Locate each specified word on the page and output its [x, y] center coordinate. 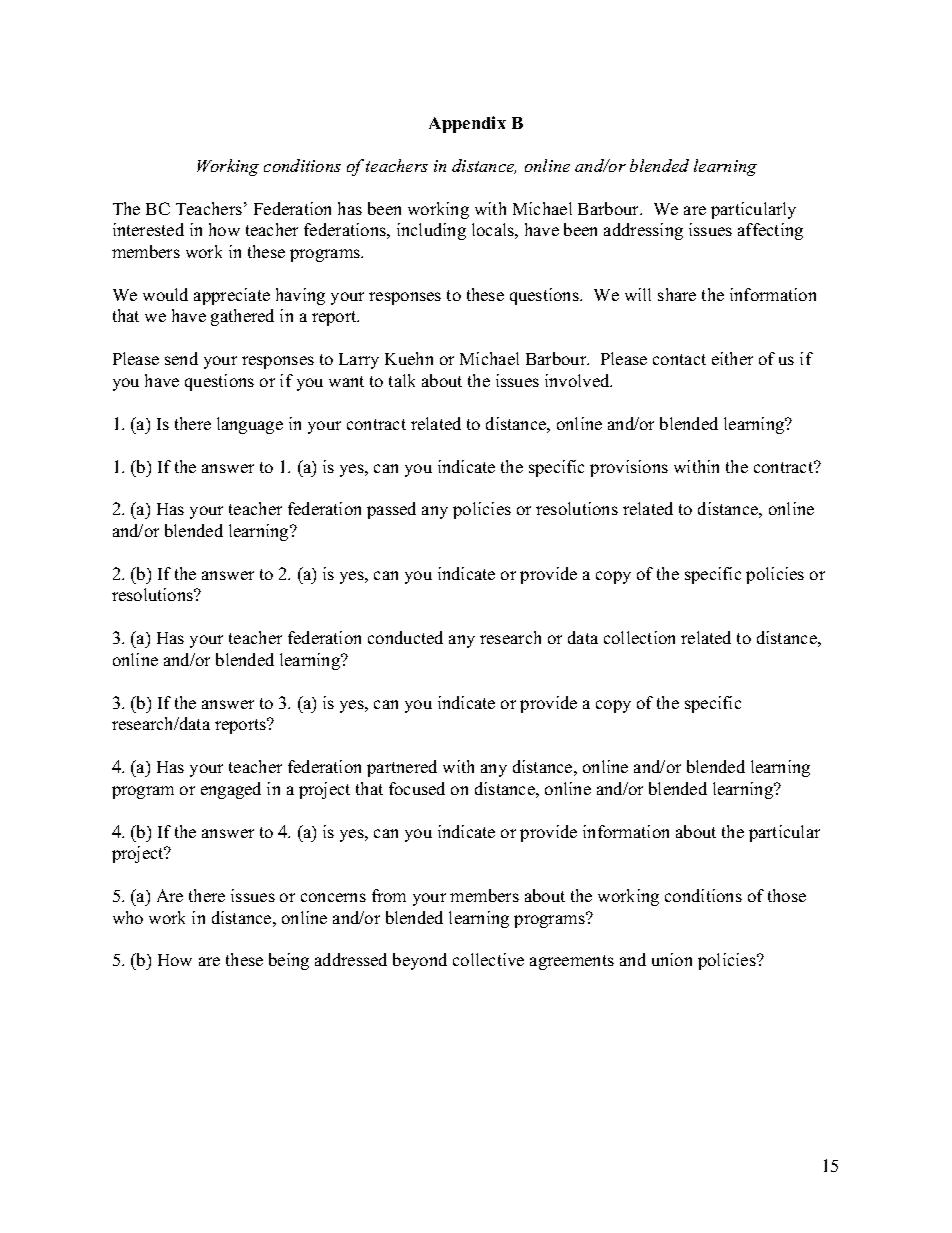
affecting [770, 231]
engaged [231, 790]
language [250, 425]
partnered [402, 768]
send [181, 358]
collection [639, 637]
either [732, 358]
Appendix [467, 124]
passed [391, 510]
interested [148, 229]
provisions [629, 468]
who [128, 917]
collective [488, 959]
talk [402, 380]
